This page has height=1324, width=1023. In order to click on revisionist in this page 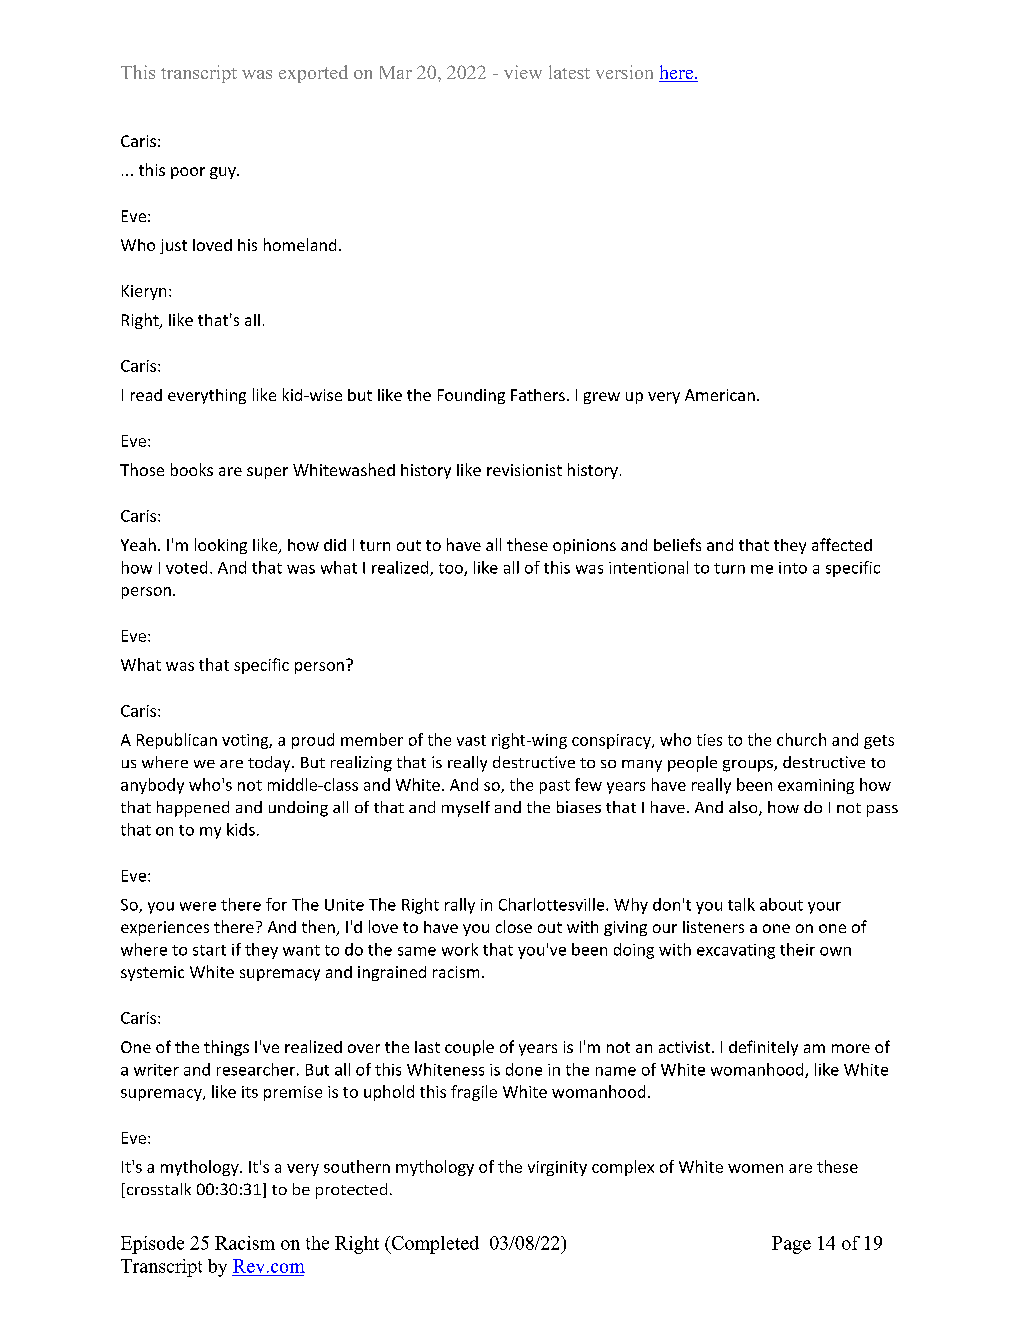, I will do `click(524, 470)`.
